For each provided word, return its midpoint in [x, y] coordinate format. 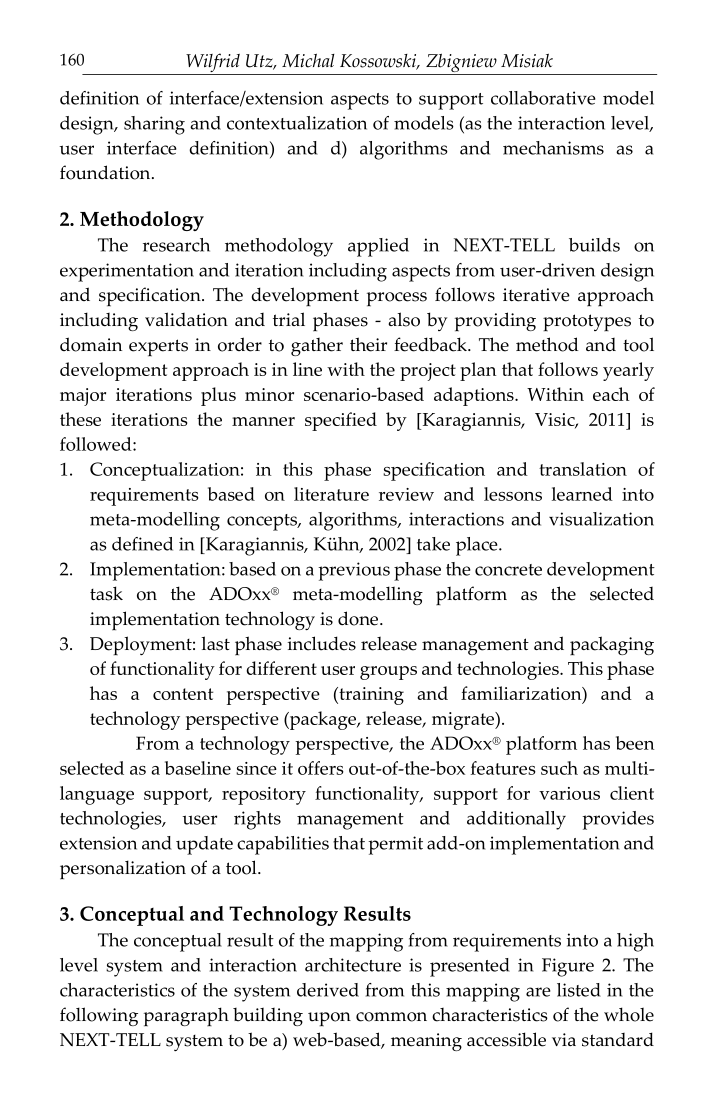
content [183, 694]
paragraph [186, 1017]
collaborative [543, 98]
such [559, 768]
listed [579, 990]
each [611, 394]
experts [158, 348]
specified [341, 421]
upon [329, 1019]
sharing [154, 125]
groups [388, 673]
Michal [308, 61]
